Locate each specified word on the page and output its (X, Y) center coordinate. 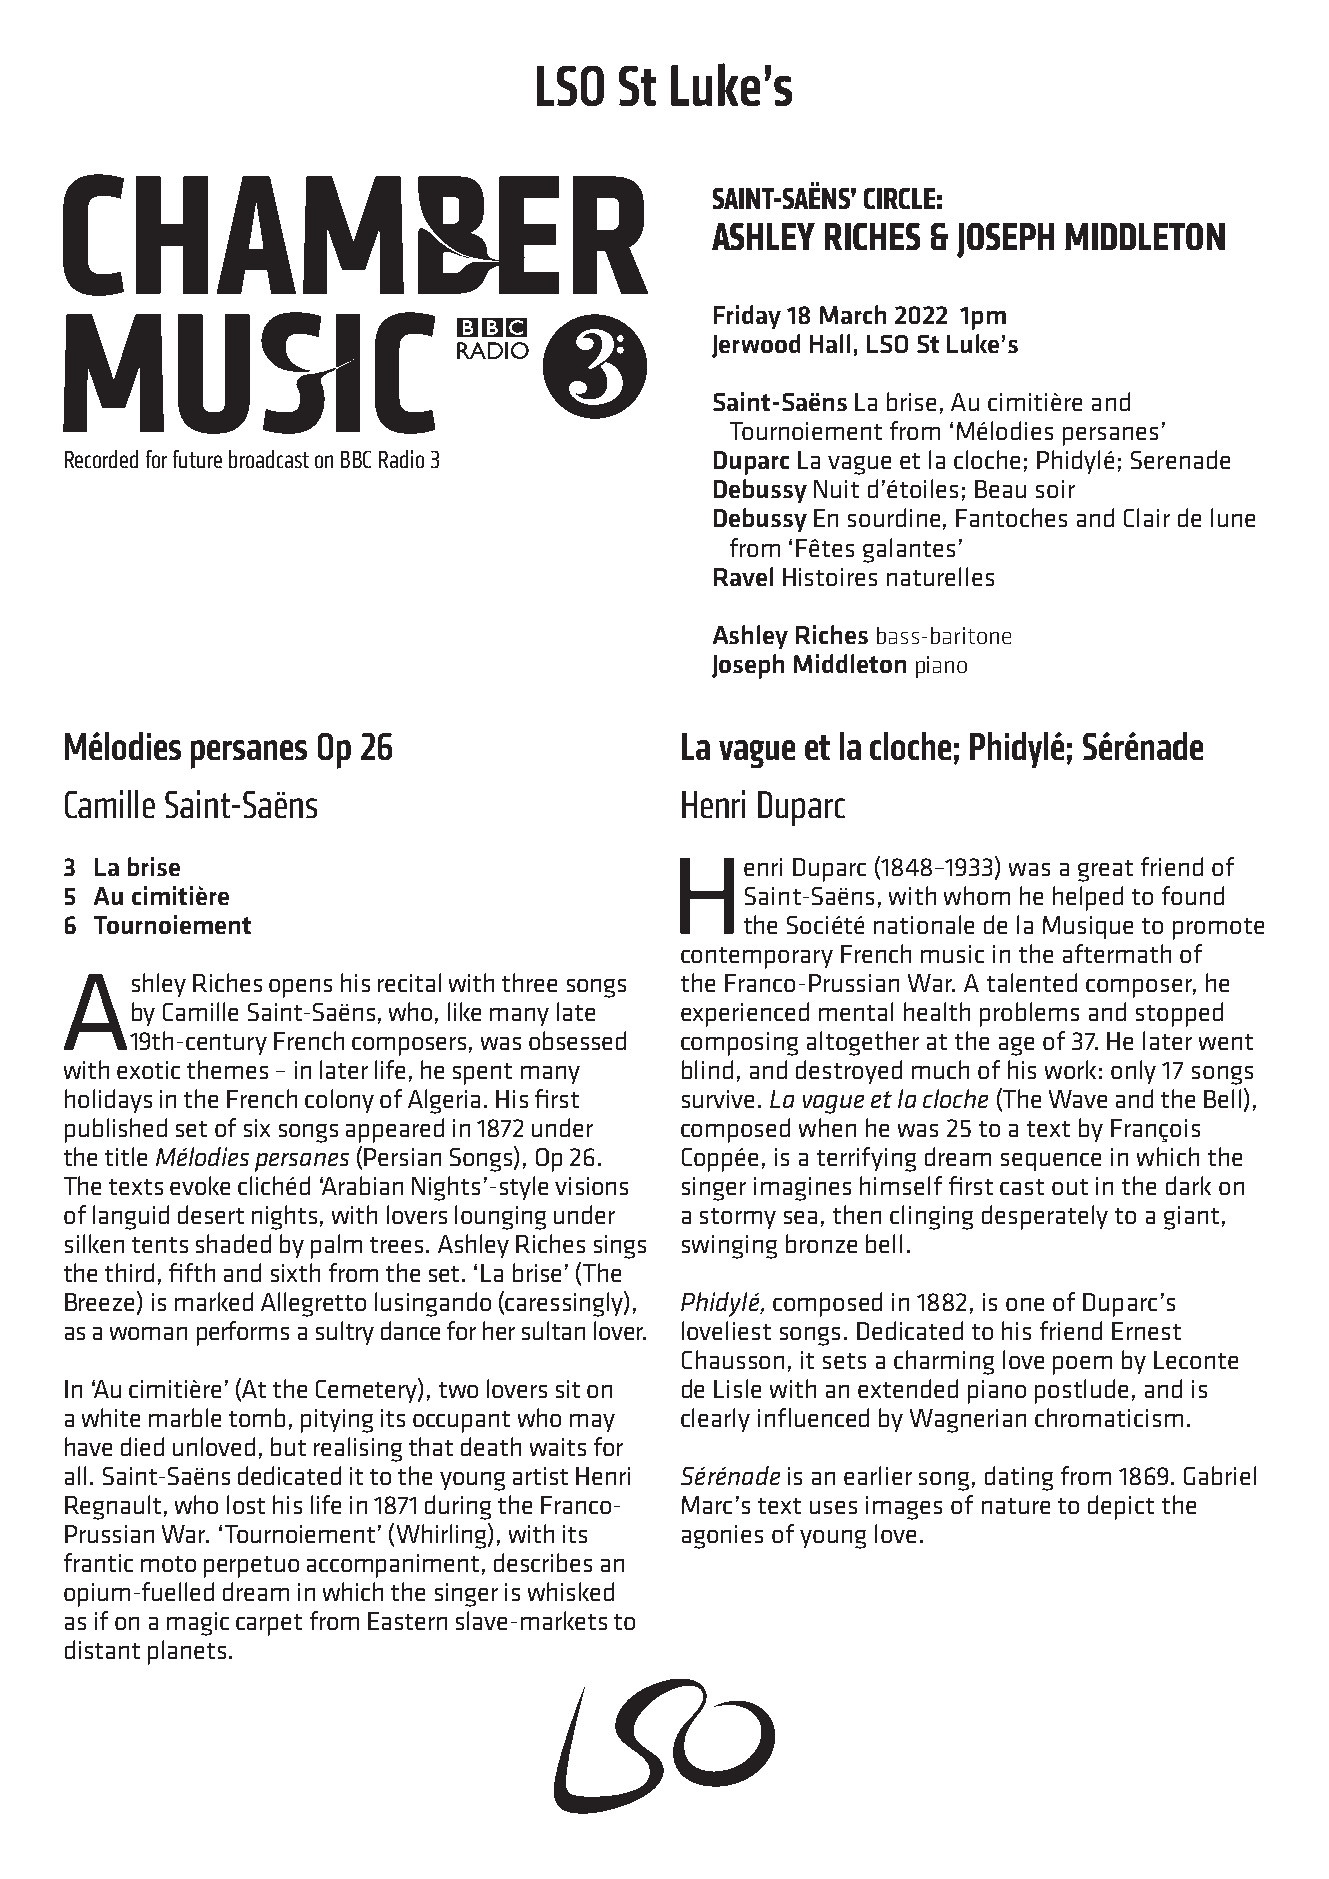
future (197, 459)
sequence (1051, 1162)
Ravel (743, 576)
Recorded (101, 459)
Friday (747, 317)
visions (591, 1186)
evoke (200, 1185)
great (1105, 871)
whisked (571, 1591)
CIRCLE (899, 198)
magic (198, 1624)
